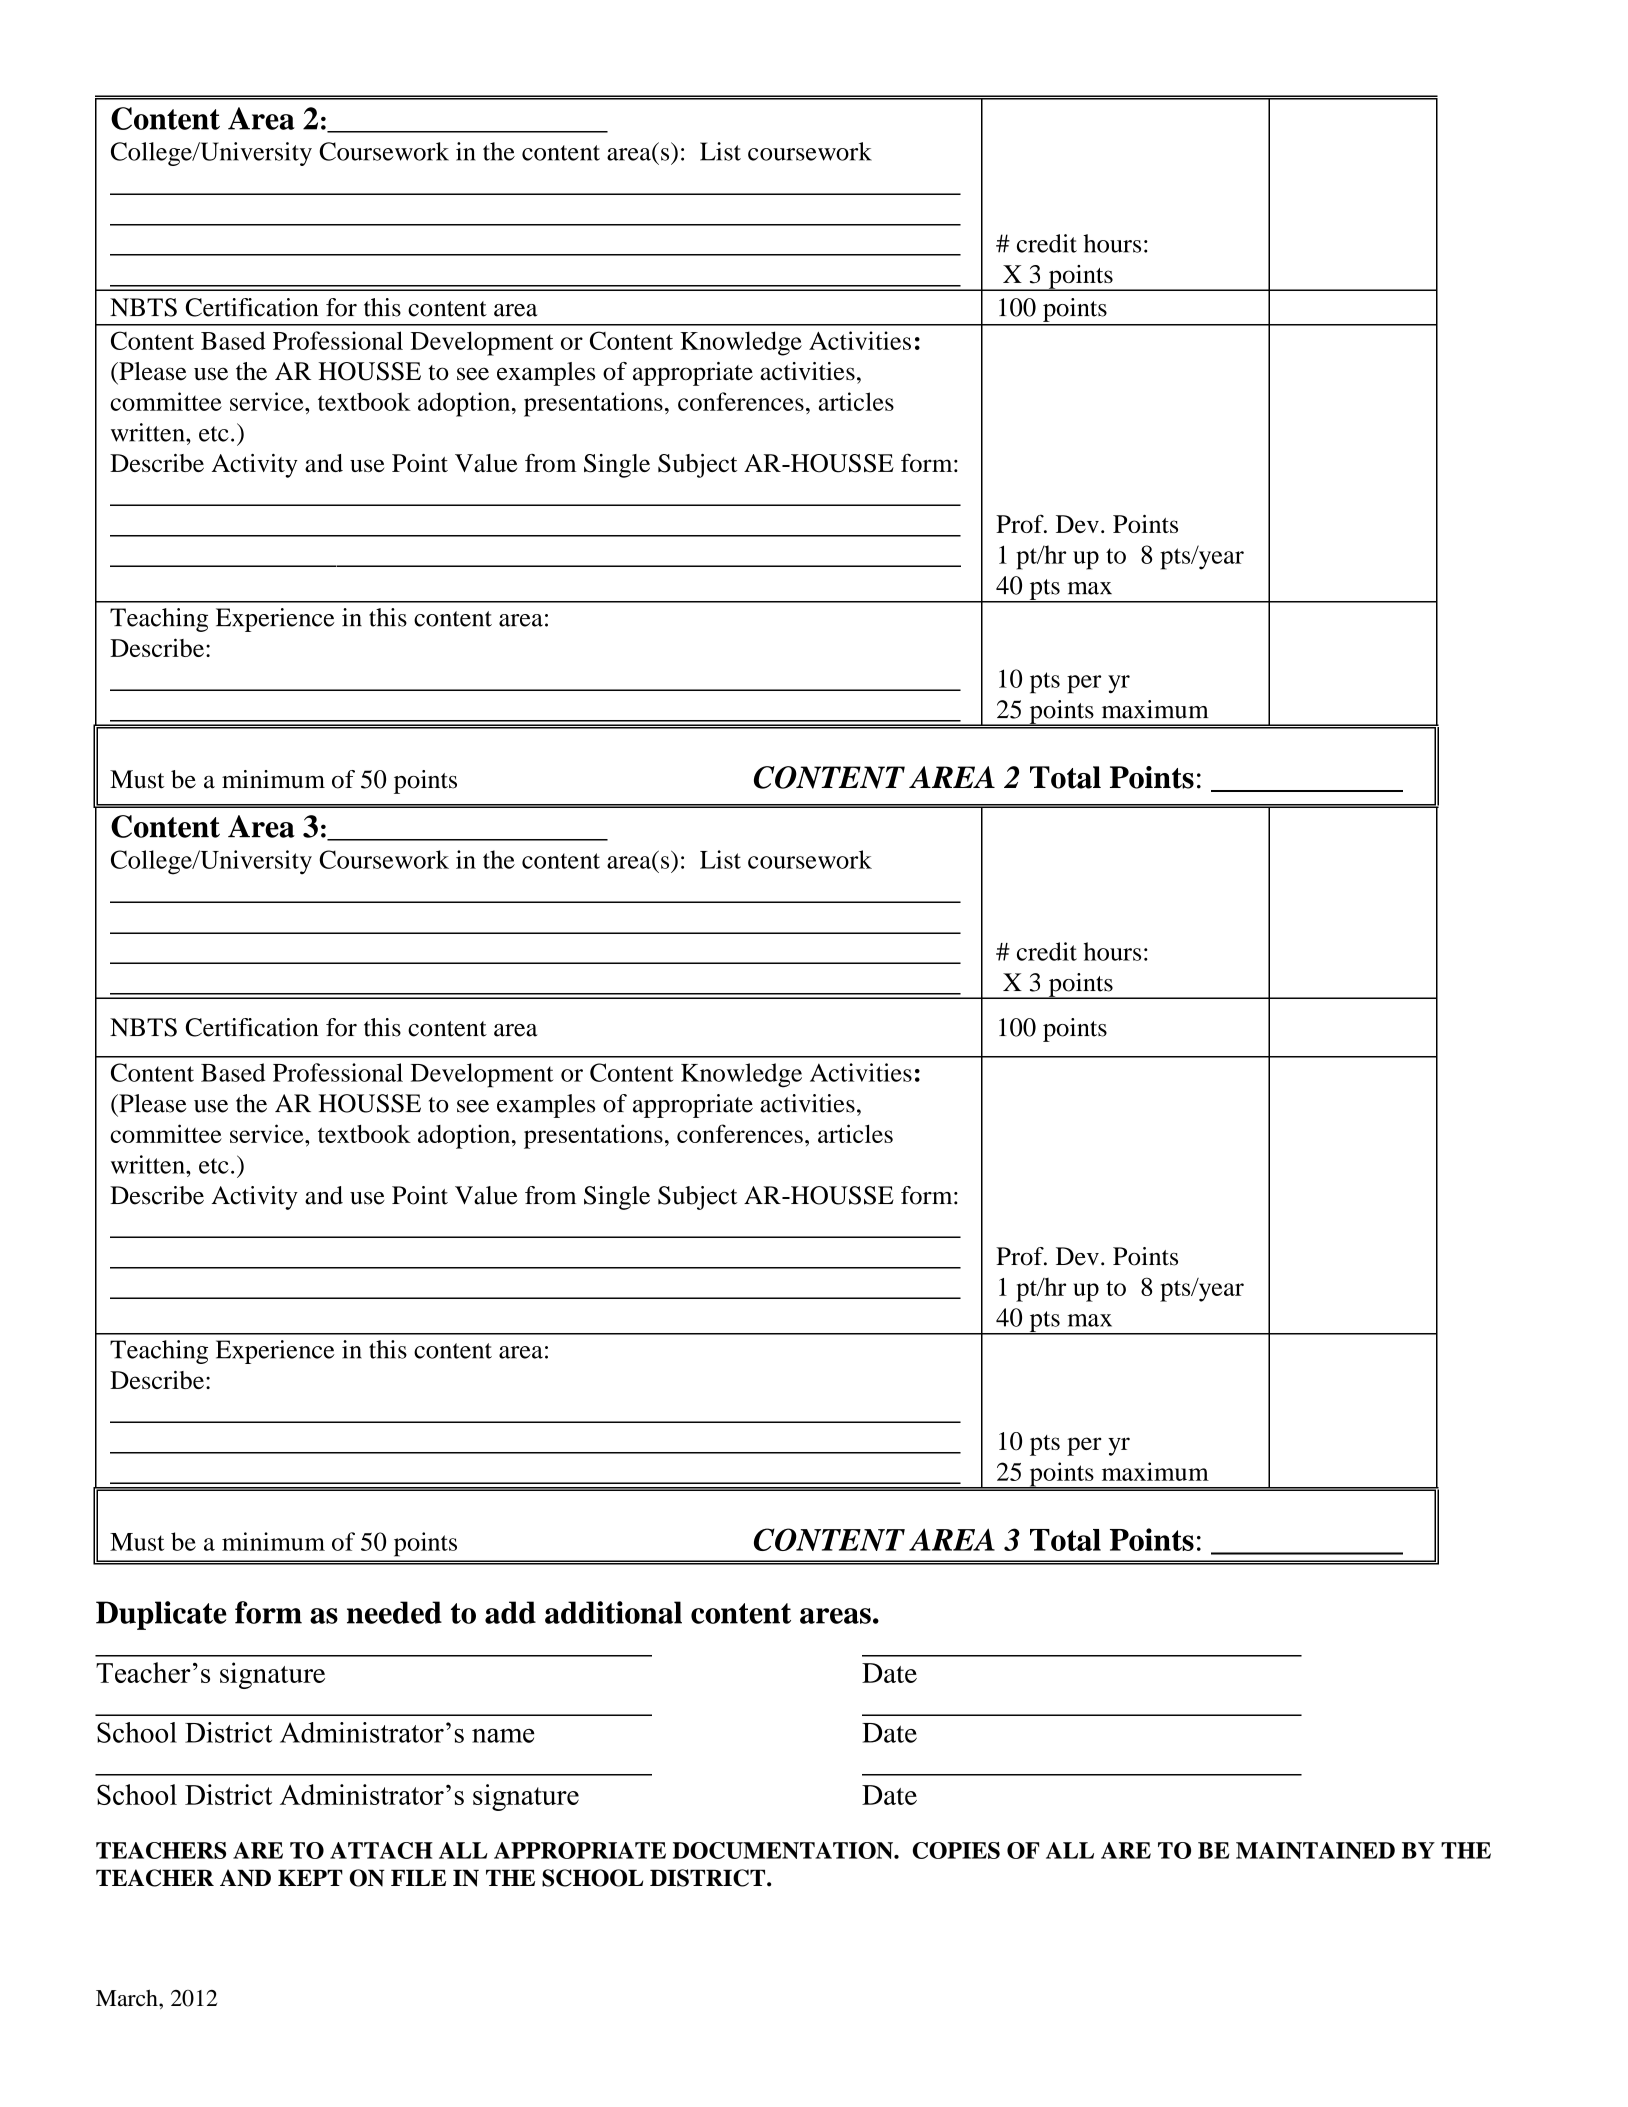 This screenshot has height=2107, width=1628. What do you see at coordinates (418, 1877) in the screenshot?
I see `FILE` at bounding box center [418, 1877].
